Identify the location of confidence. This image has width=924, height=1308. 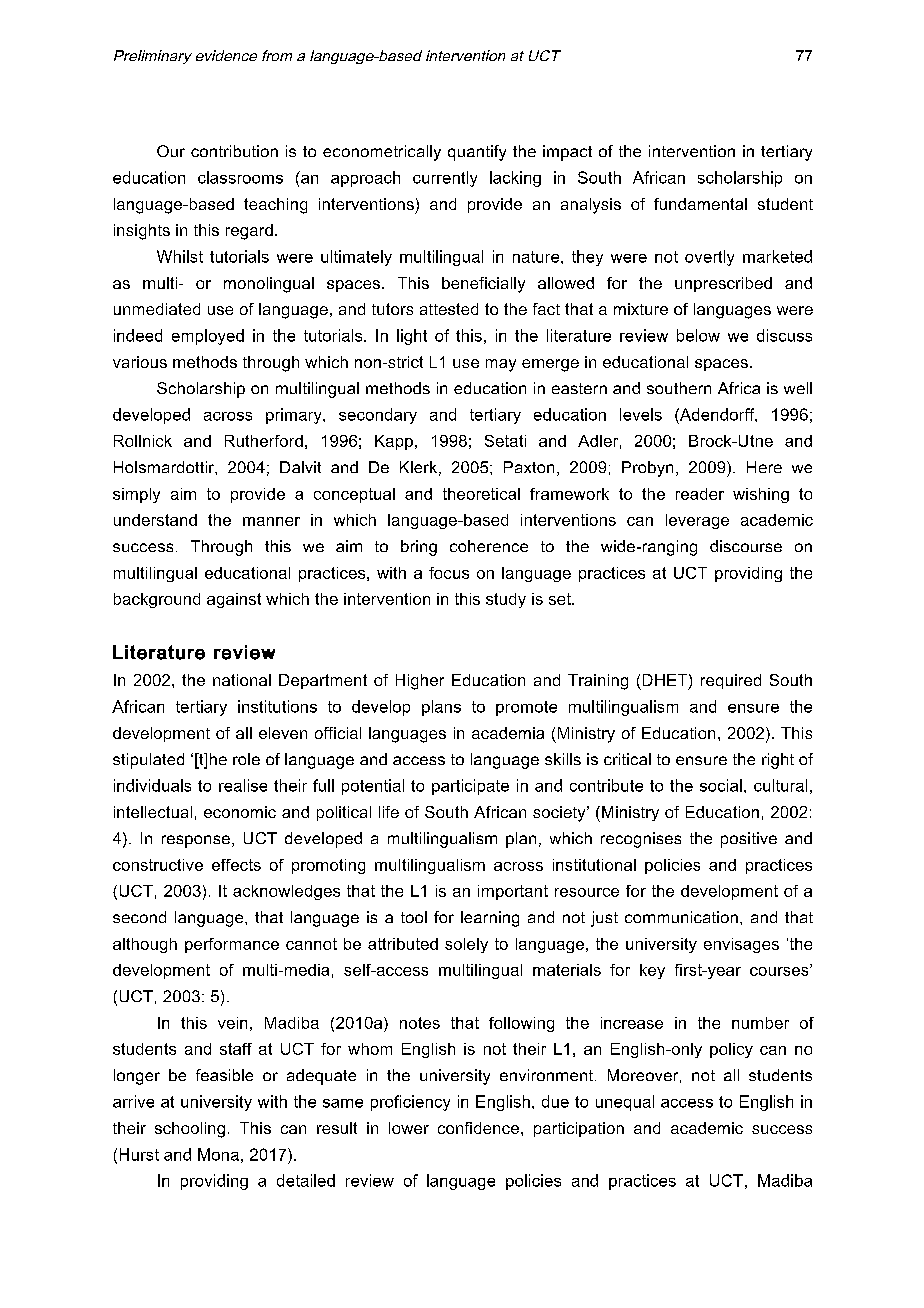
(478, 1128).
